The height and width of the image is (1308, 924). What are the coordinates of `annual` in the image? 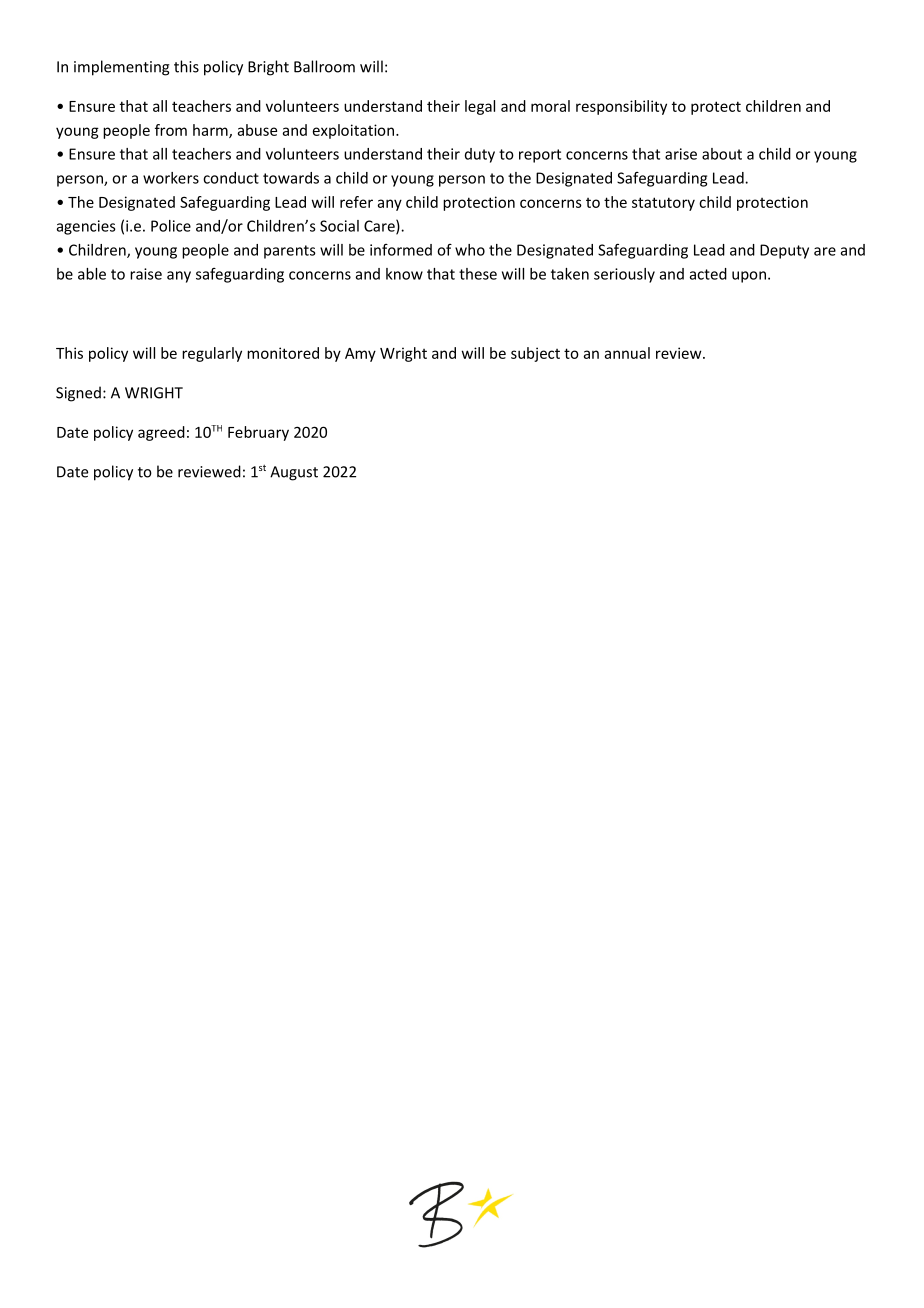 It's located at (627, 353).
